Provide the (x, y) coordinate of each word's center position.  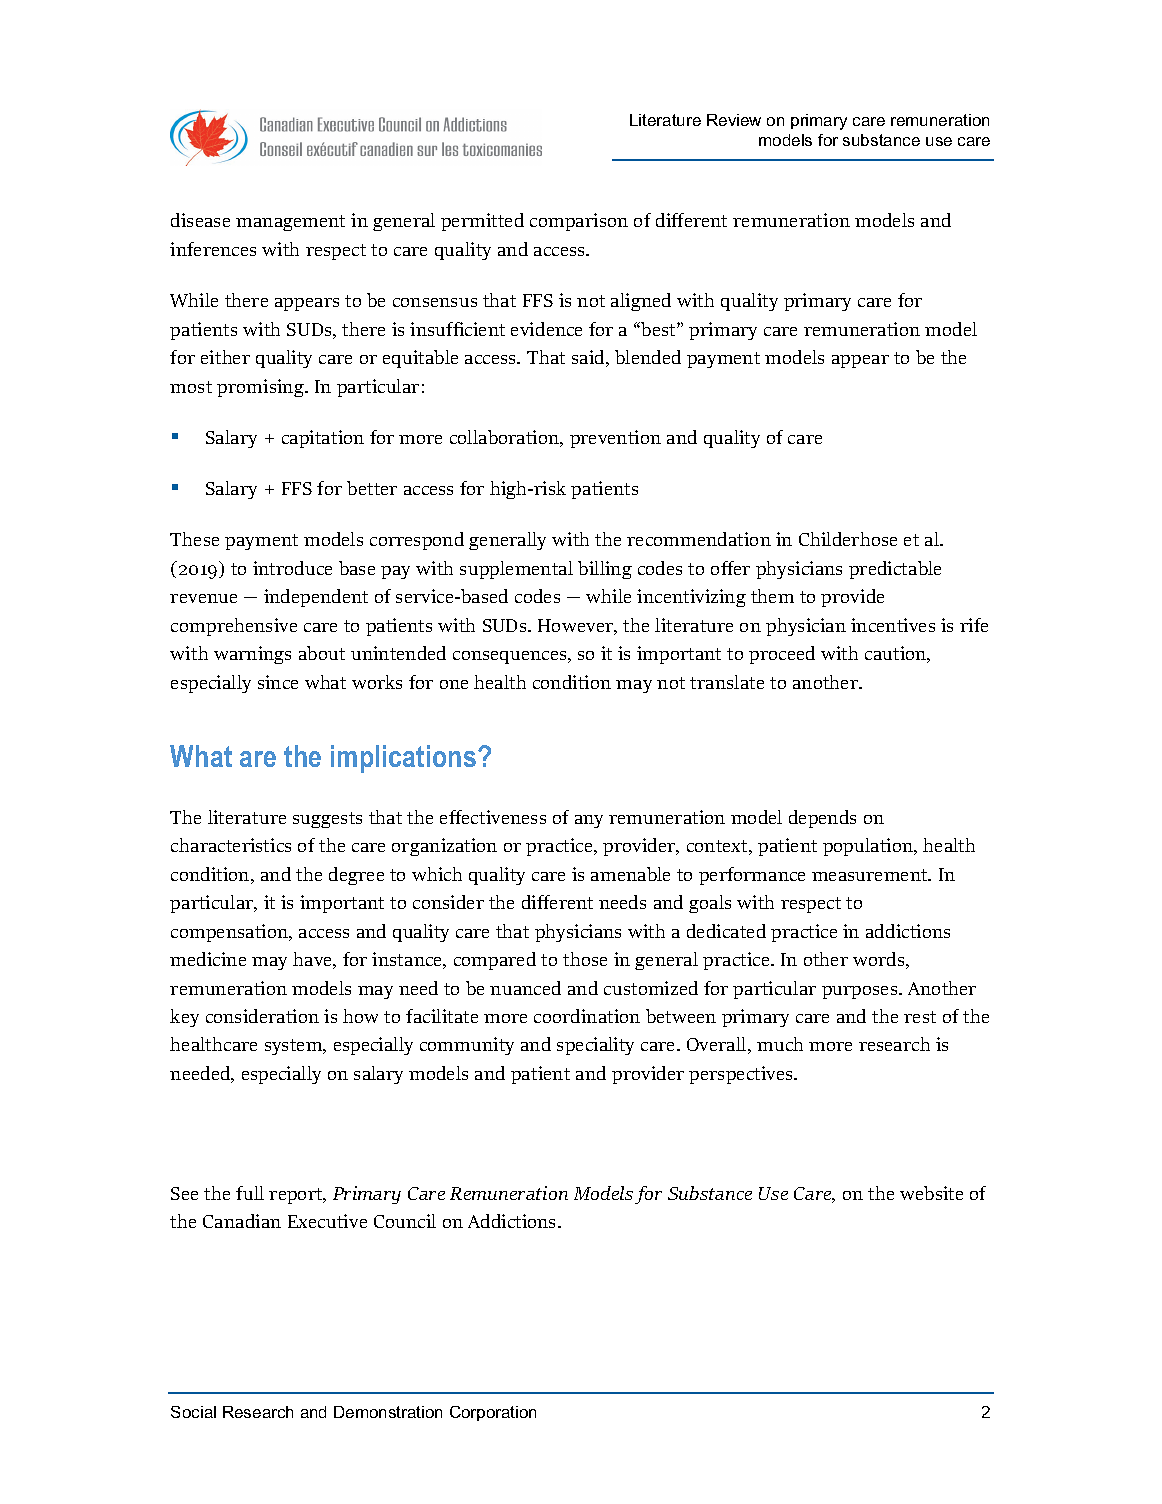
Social (193, 1412)
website (931, 1193)
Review (734, 120)
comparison (579, 222)
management (290, 223)
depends (822, 819)
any (589, 821)
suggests (327, 820)
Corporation (493, 1413)
